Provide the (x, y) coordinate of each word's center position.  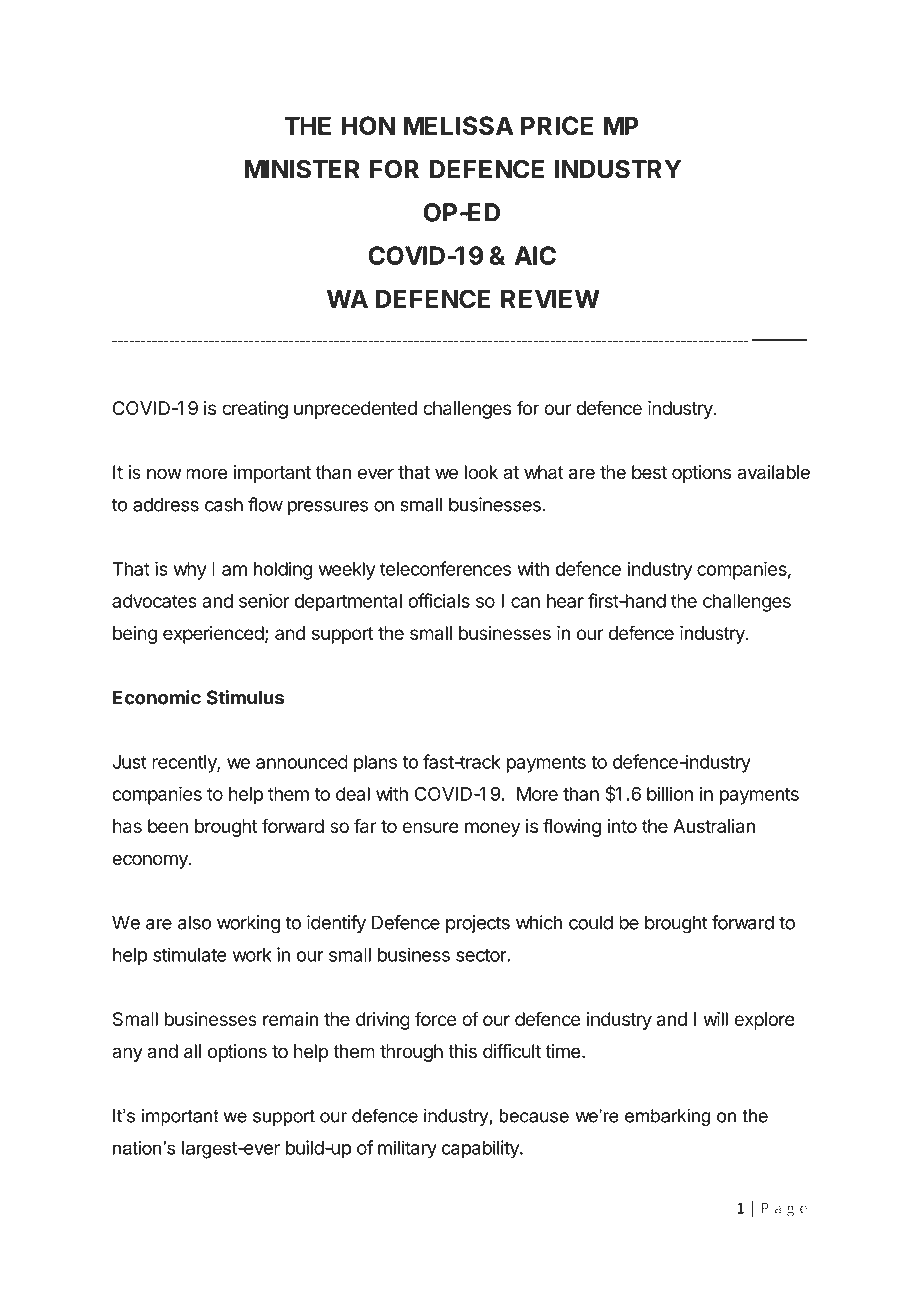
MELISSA (458, 125)
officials (439, 600)
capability (481, 1149)
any (127, 1054)
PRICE (557, 125)
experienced (213, 635)
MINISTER (302, 169)
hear (565, 601)
